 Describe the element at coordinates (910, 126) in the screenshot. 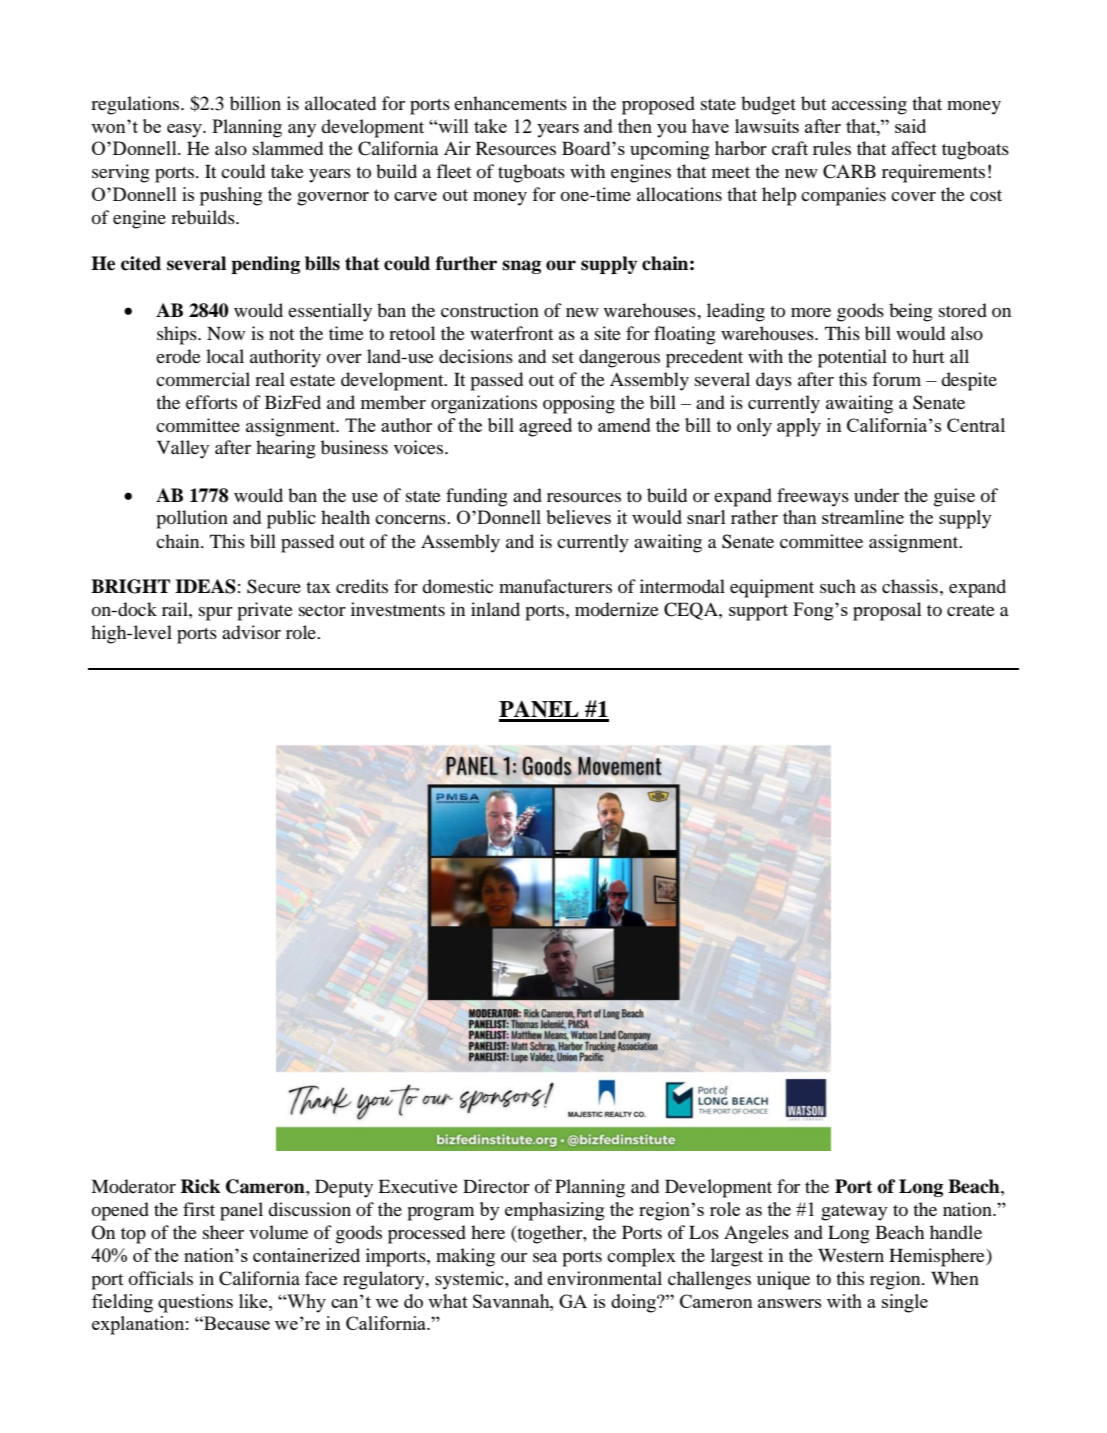

I see `said` at that location.
